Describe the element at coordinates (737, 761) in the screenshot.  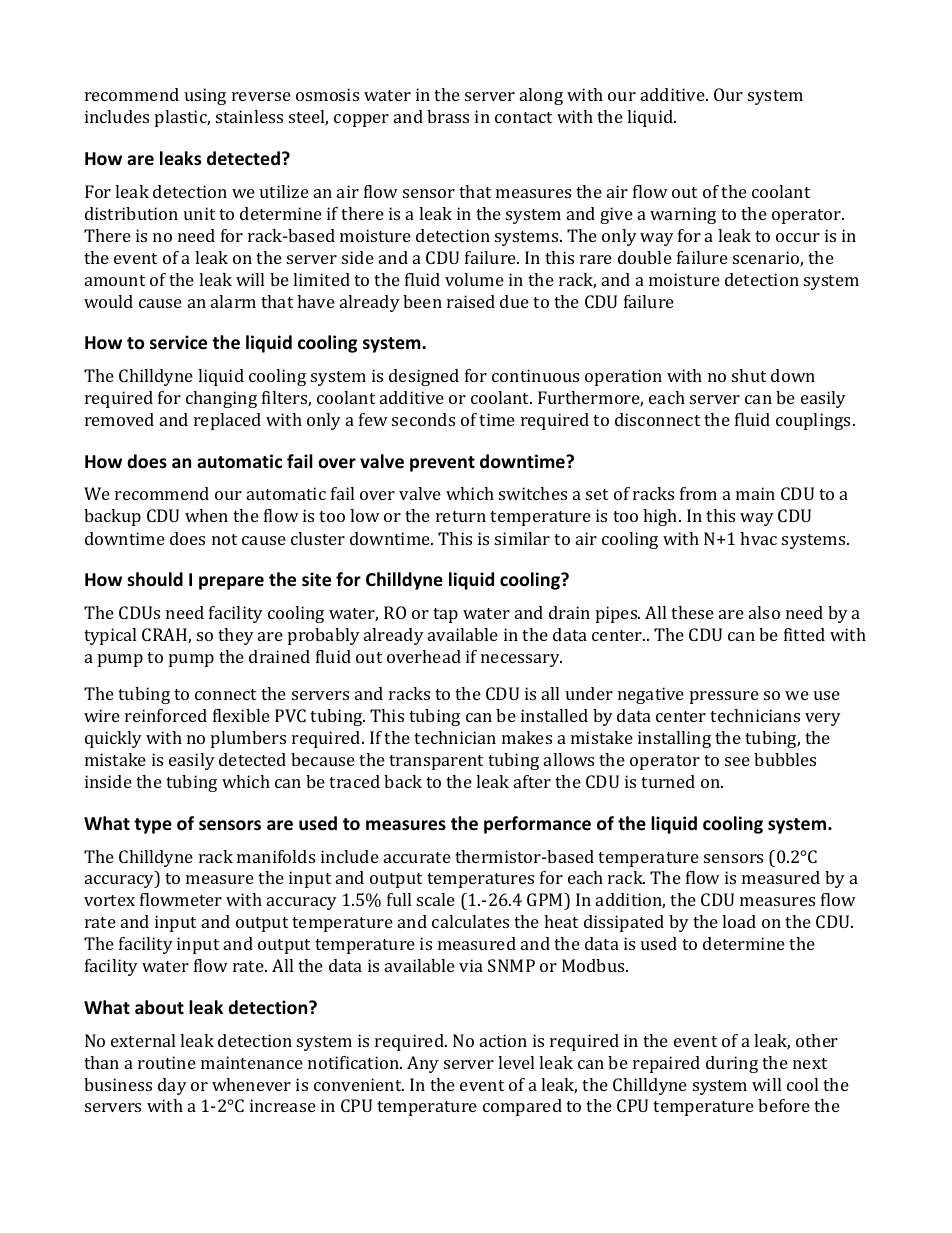
I see `see` at that location.
